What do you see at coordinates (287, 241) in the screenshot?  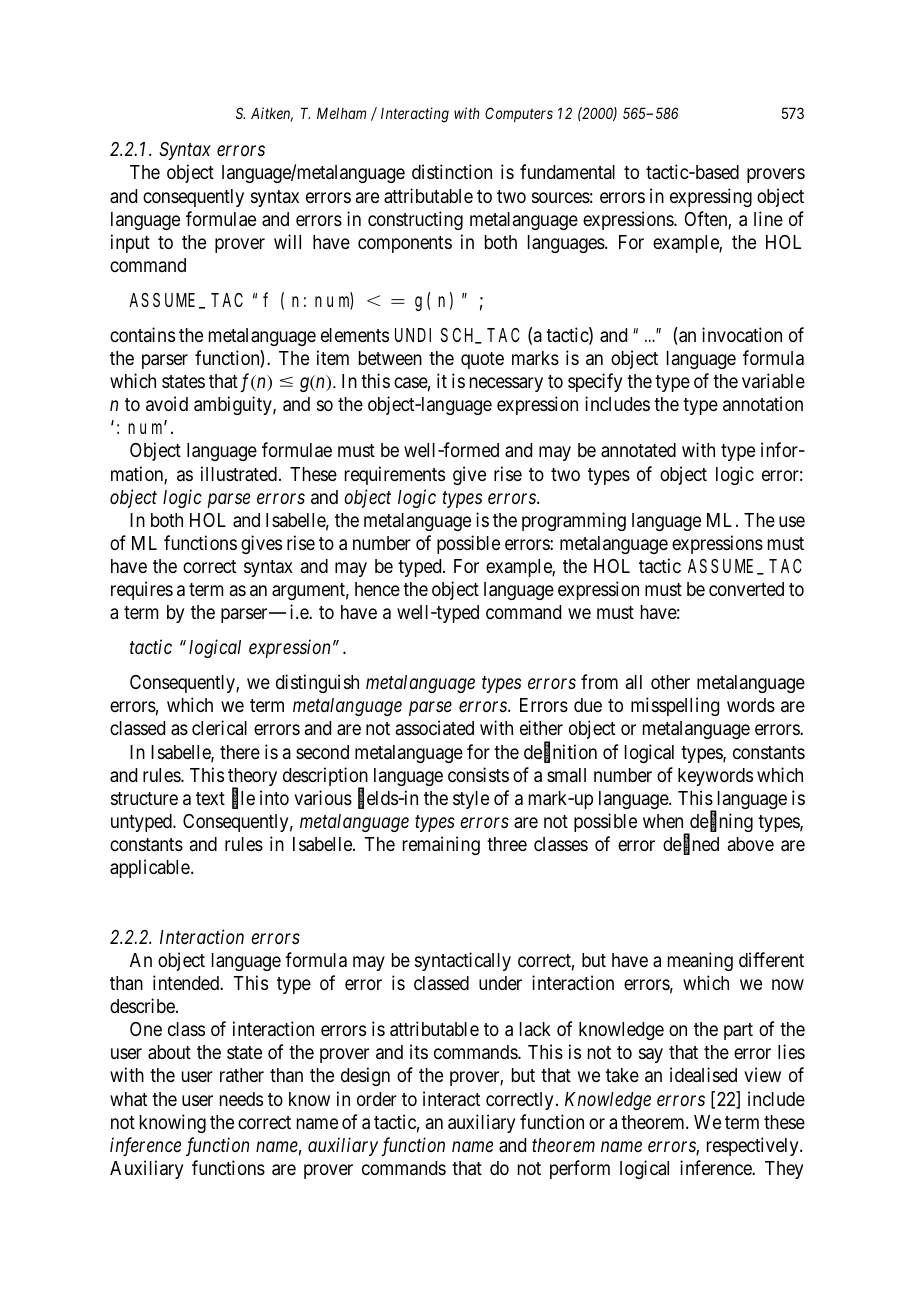 I see `will` at bounding box center [287, 241].
